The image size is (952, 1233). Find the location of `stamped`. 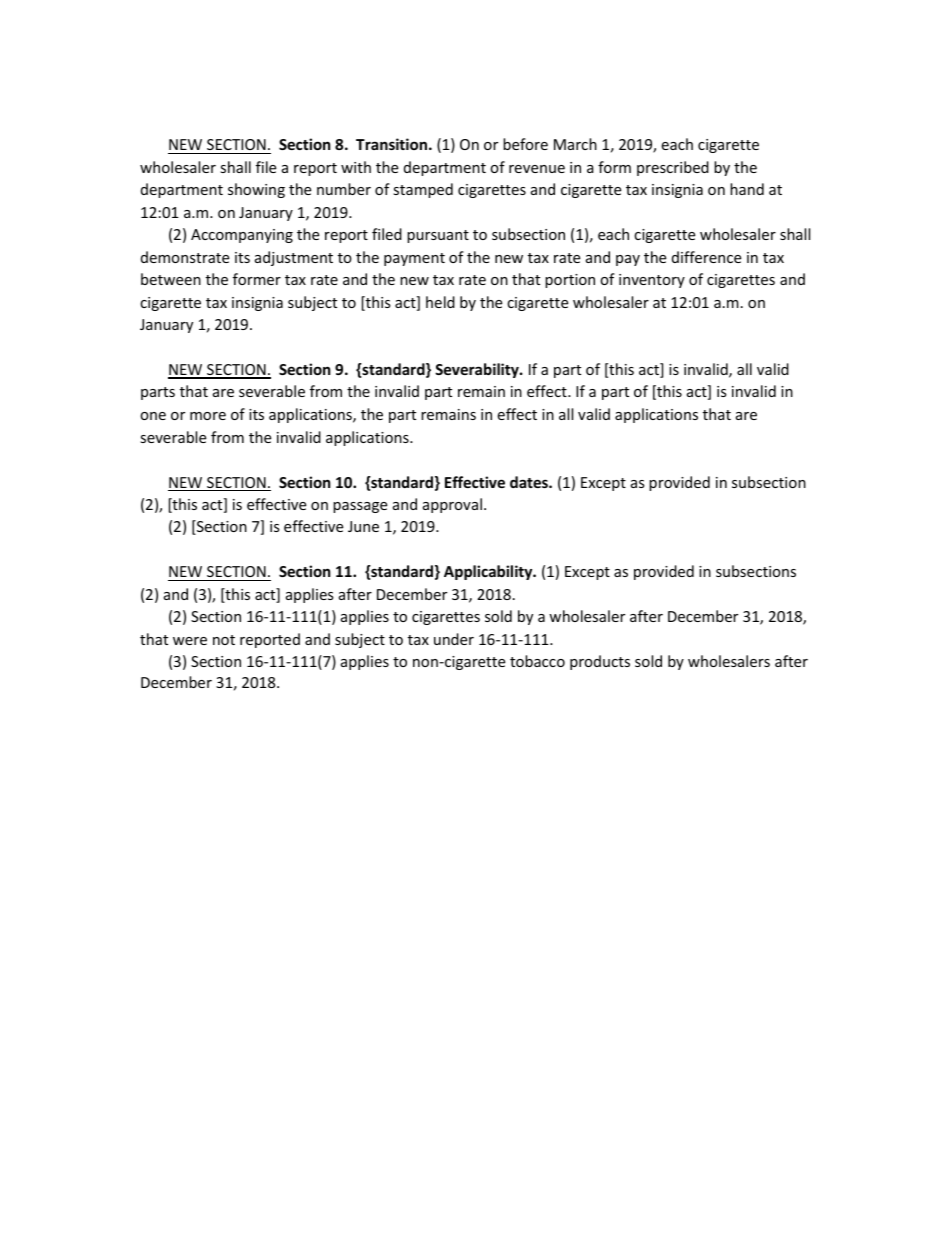

stamped is located at coordinates (423, 190).
